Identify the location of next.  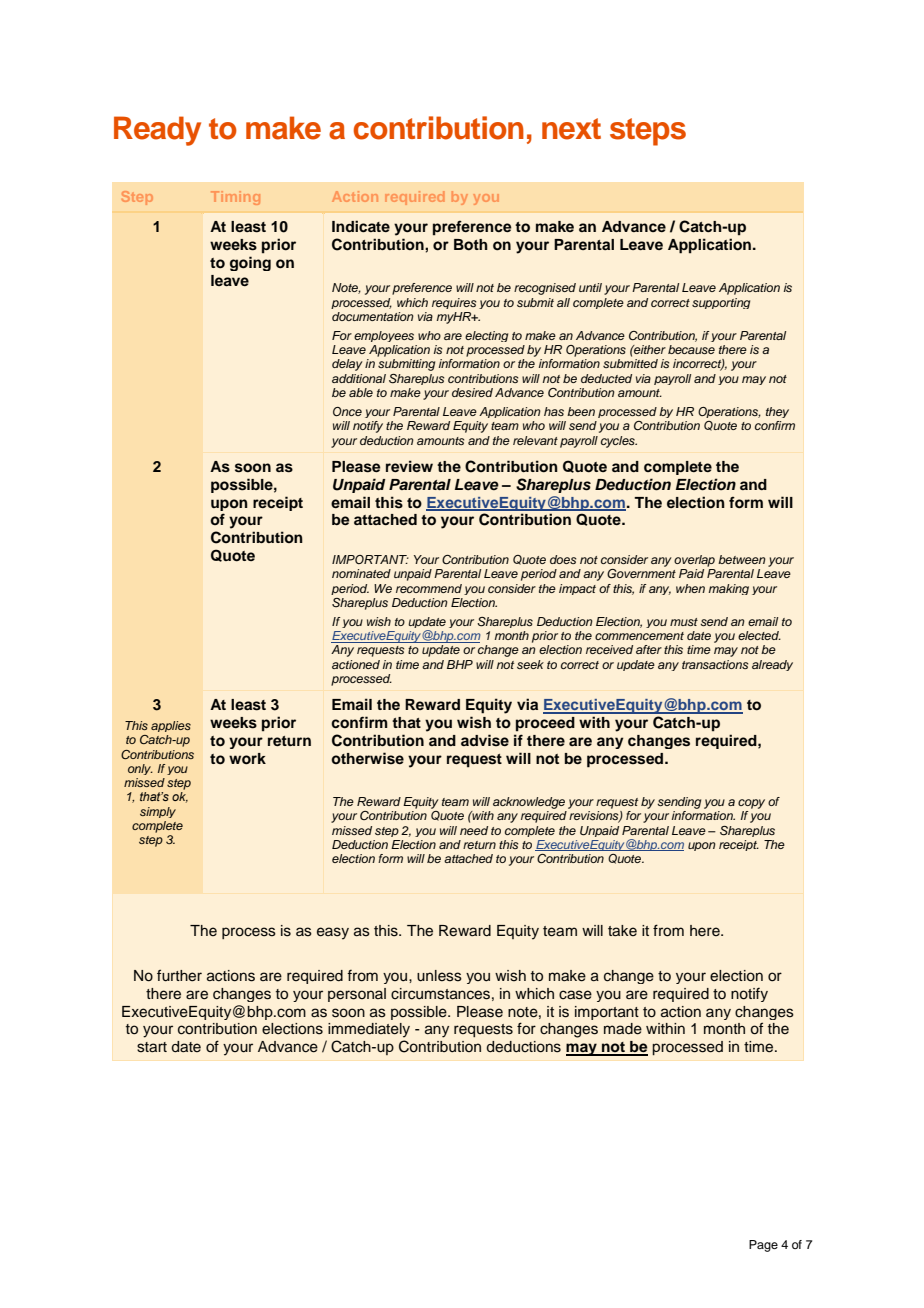
(571, 129).
